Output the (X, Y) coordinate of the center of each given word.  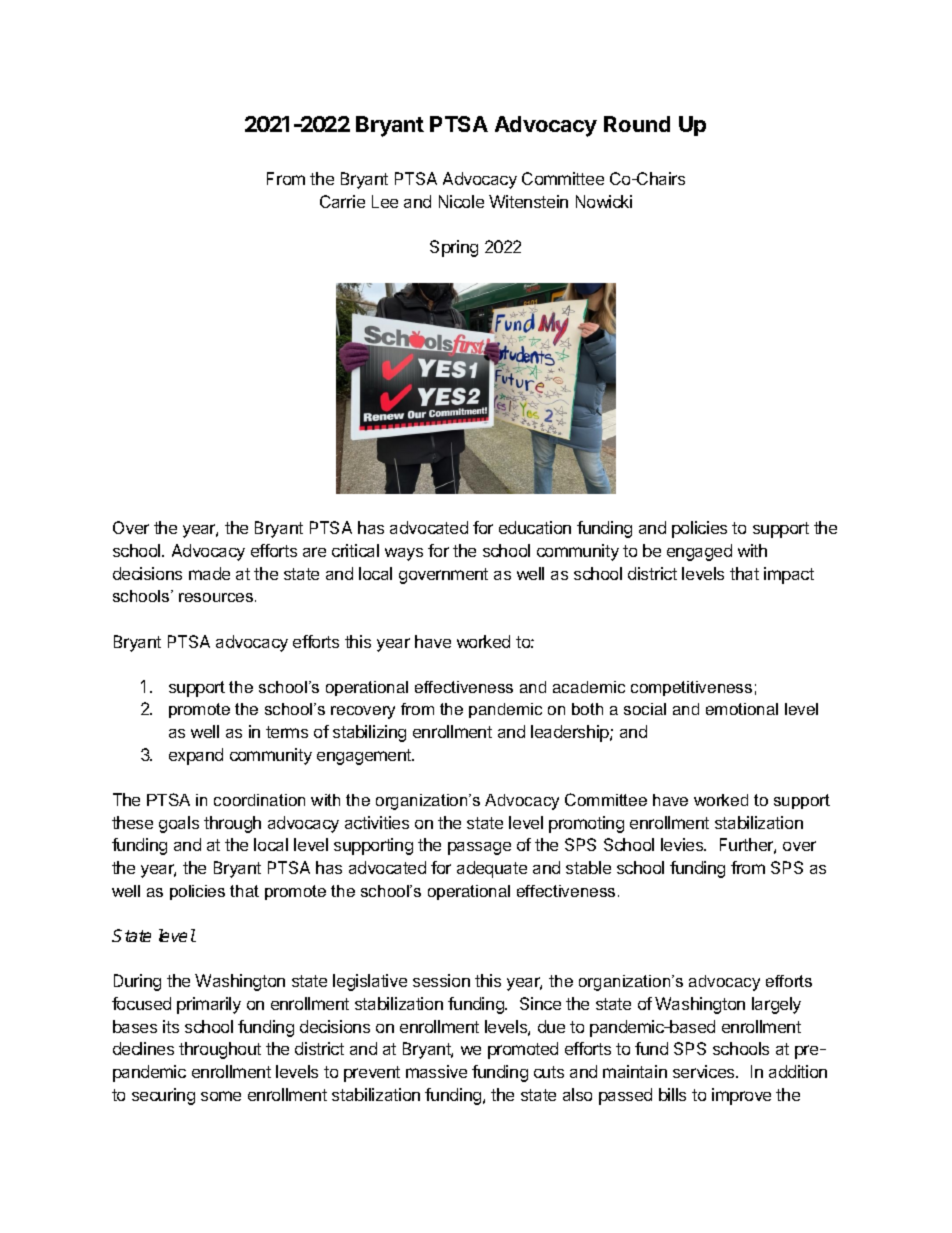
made (209, 573)
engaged (699, 552)
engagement (365, 757)
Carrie (342, 201)
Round (637, 124)
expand (196, 756)
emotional (742, 709)
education (535, 527)
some (221, 1096)
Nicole (461, 201)
